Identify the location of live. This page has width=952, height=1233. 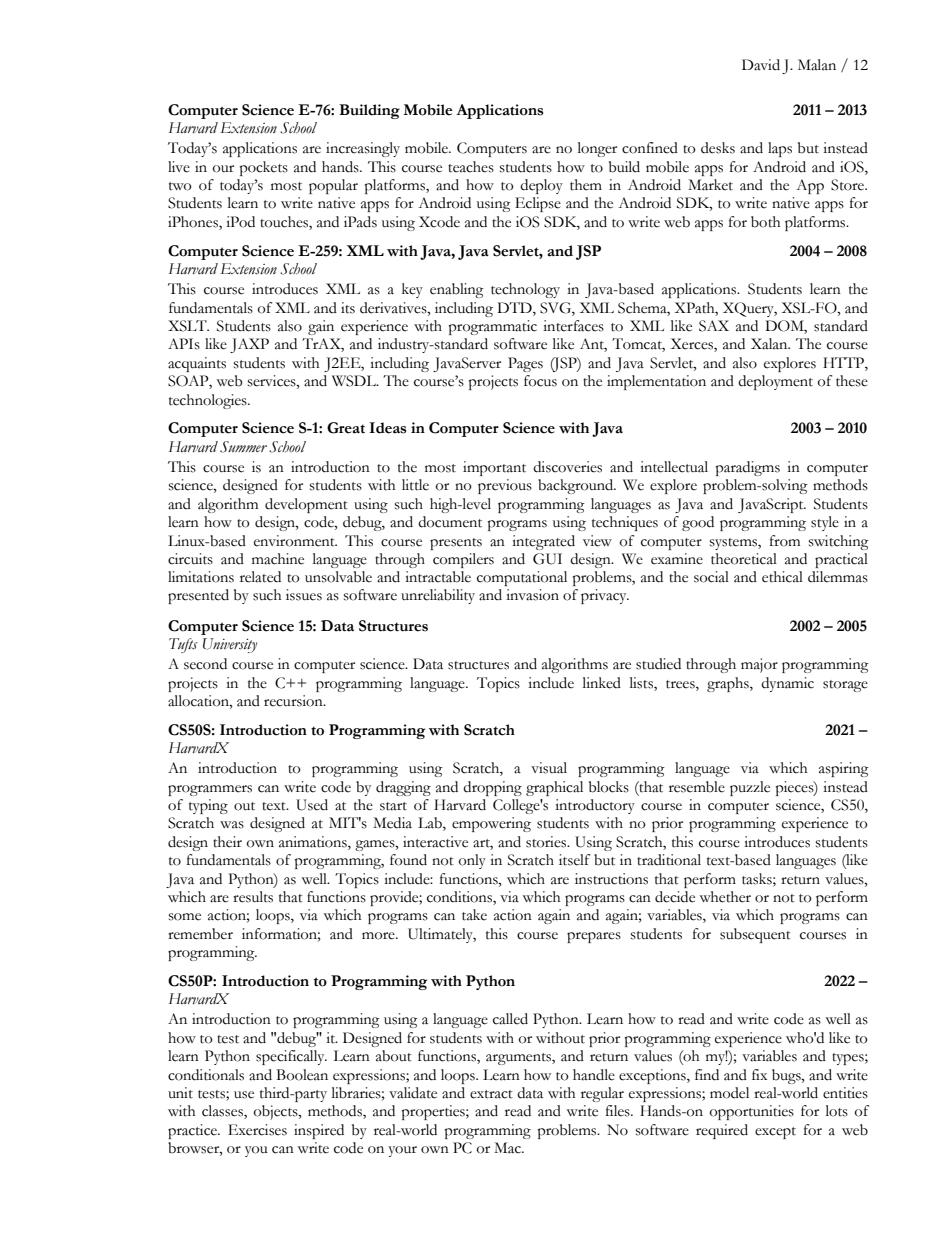
(179, 167).
